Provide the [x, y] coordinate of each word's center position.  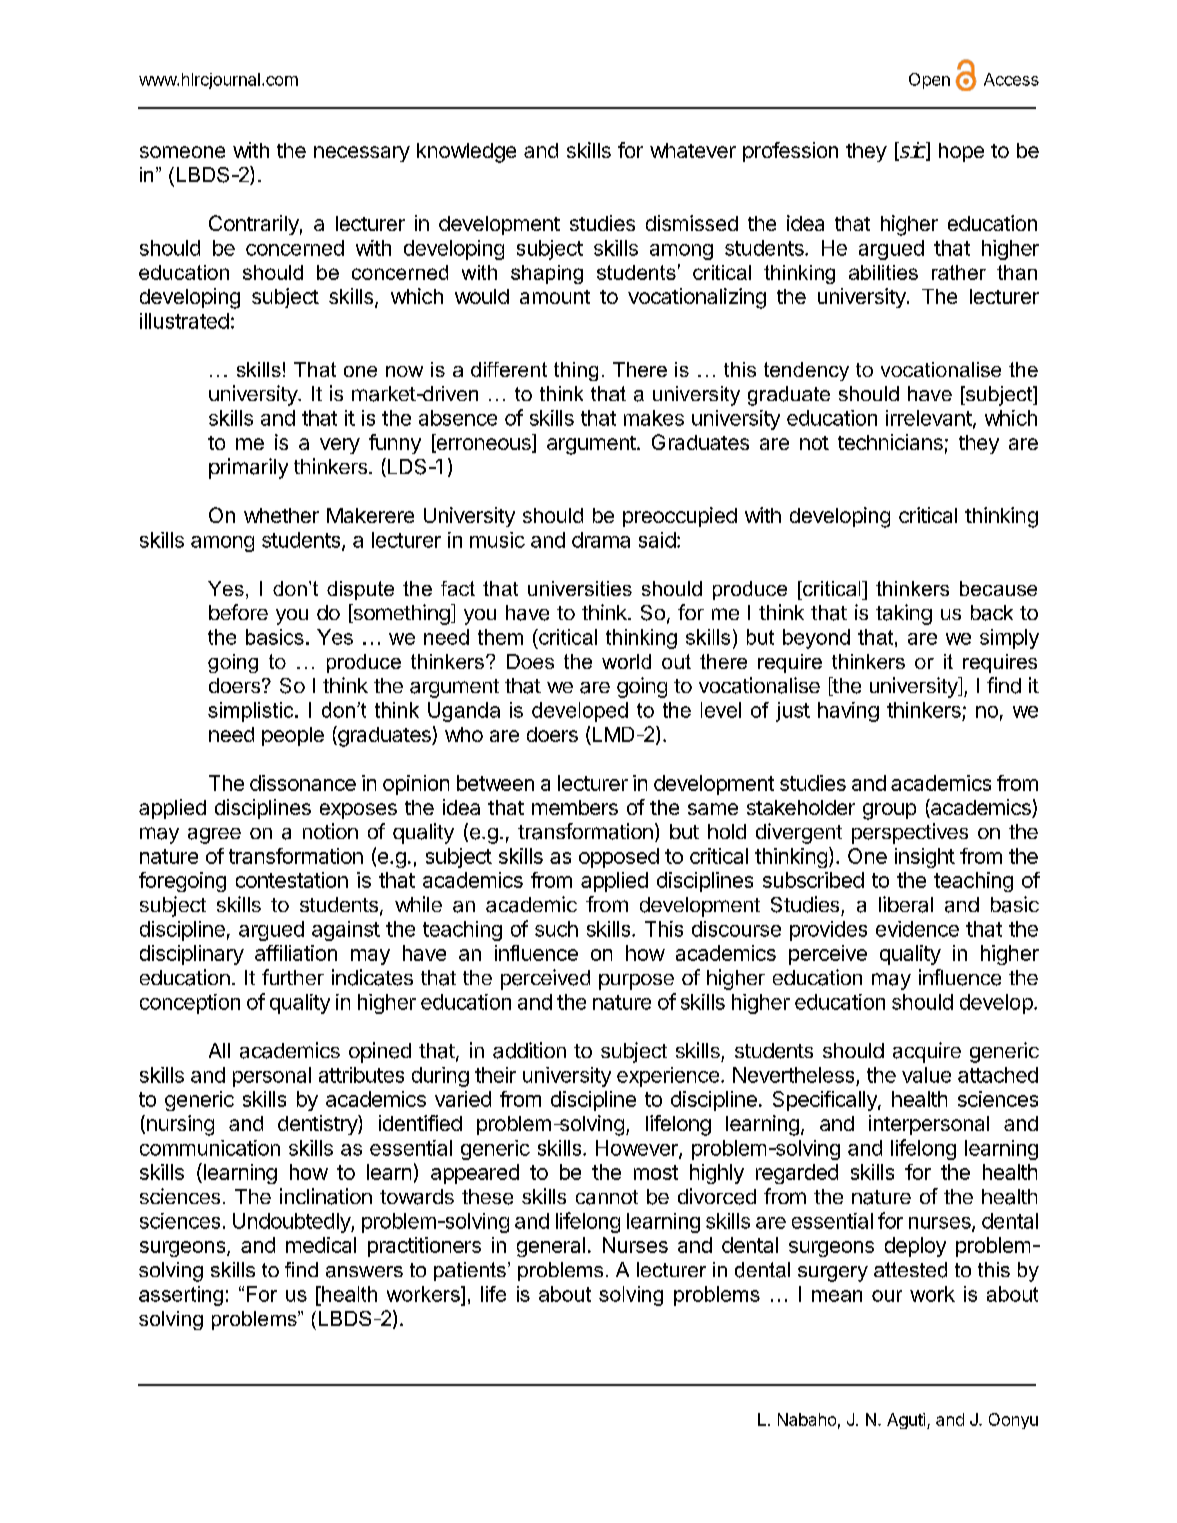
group [889, 811]
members [575, 807]
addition [529, 1050]
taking [904, 614]
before [238, 612]
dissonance [303, 783]
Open [929, 81]
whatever [693, 150]
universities [580, 588]
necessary [362, 154]
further [293, 977]
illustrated [184, 321]
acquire [927, 1052]
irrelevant [929, 418]
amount [555, 297]
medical [321, 1245]
